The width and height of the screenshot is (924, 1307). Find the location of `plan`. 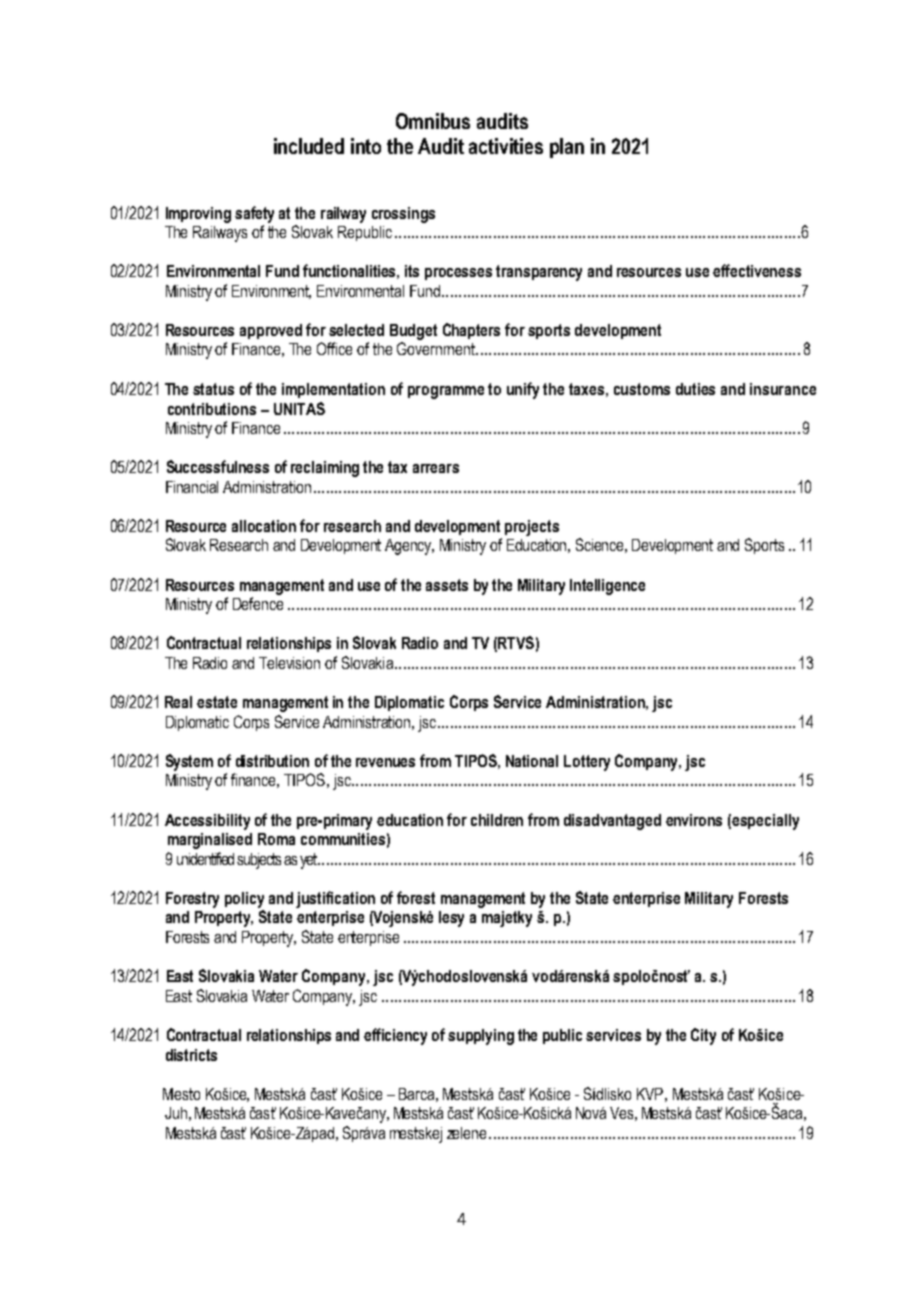

plan is located at coordinates (567, 148).
